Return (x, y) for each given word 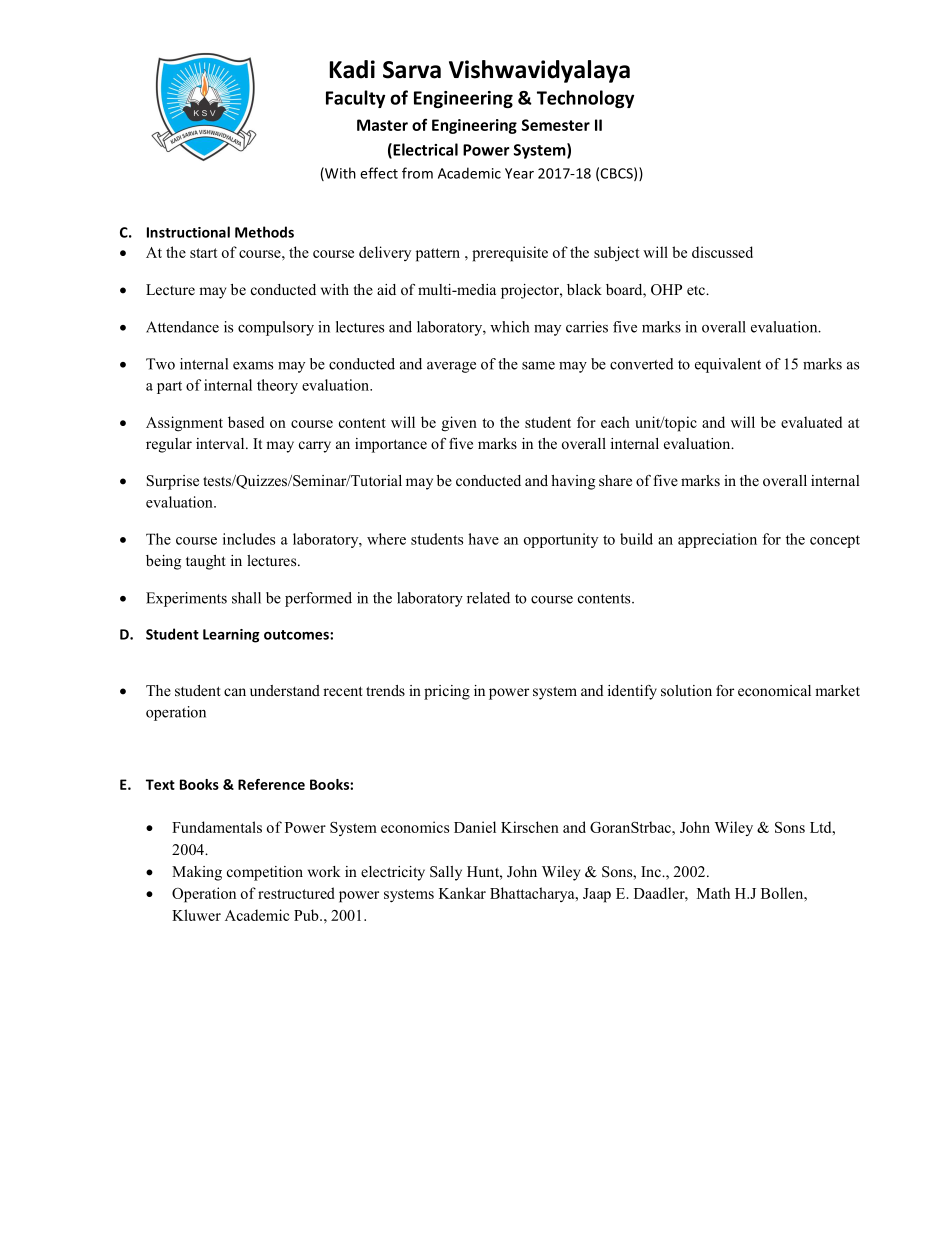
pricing (447, 692)
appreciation (717, 540)
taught (206, 562)
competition (265, 873)
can (235, 692)
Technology (585, 99)
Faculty (355, 99)
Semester (556, 125)
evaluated (811, 422)
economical (774, 690)
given (459, 424)
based (246, 422)
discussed (722, 252)
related (488, 598)
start (204, 253)
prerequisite (510, 254)
